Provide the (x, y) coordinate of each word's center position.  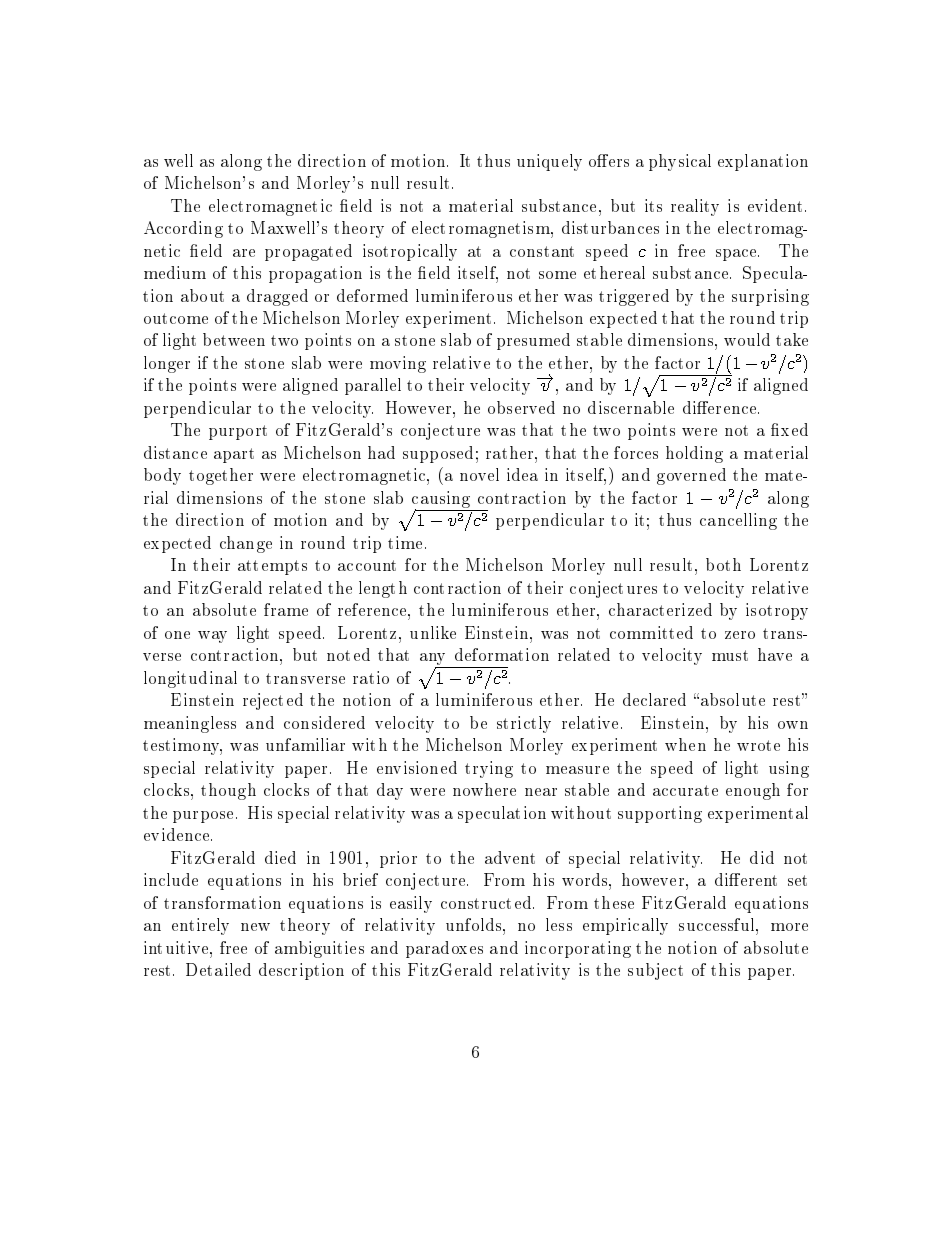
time (405, 542)
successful (718, 924)
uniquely (549, 162)
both (723, 564)
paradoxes (444, 949)
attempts (272, 567)
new (255, 927)
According (183, 229)
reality (695, 207)
